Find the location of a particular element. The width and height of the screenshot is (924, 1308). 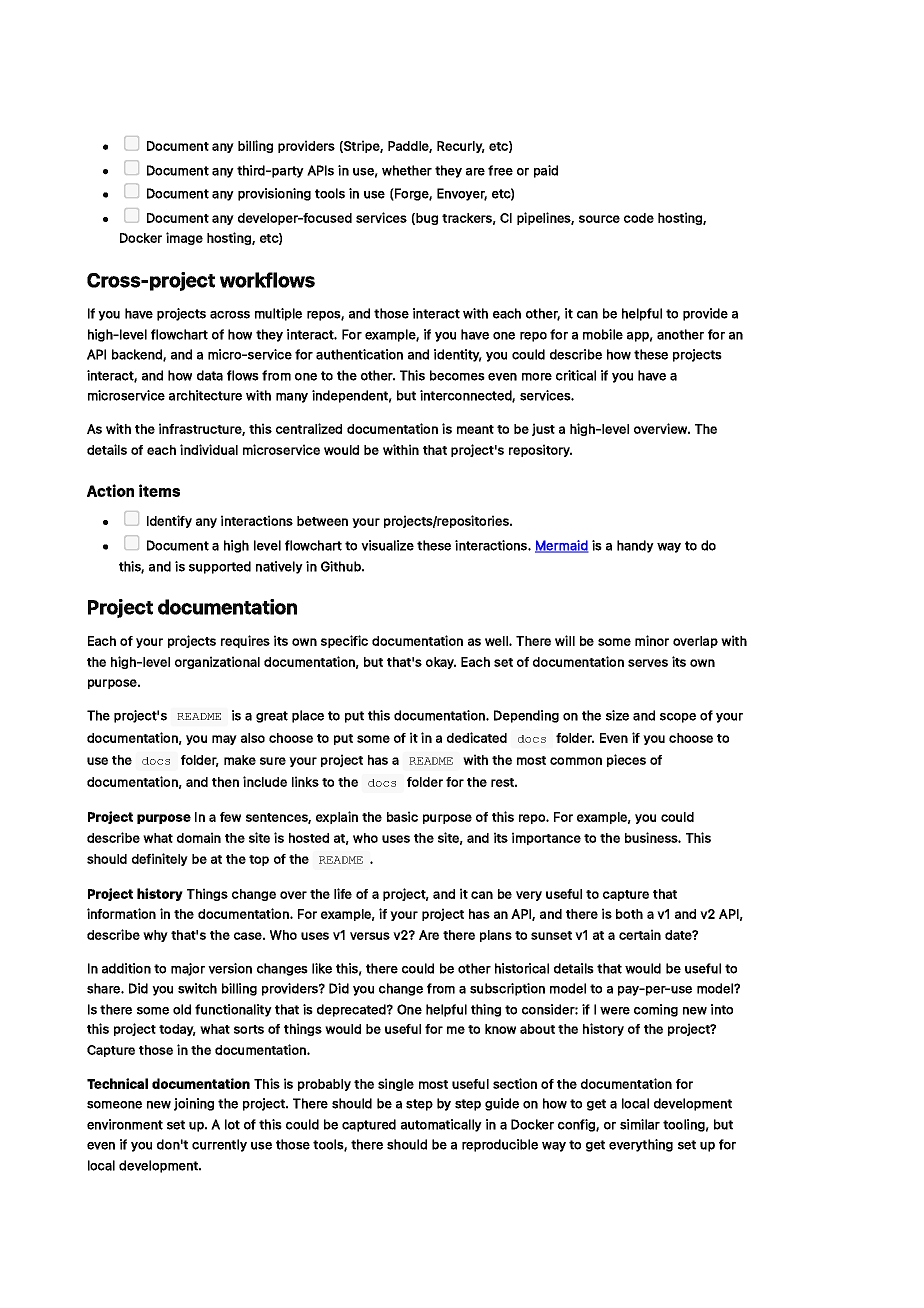

versus is located at coordinates (370, 936).
